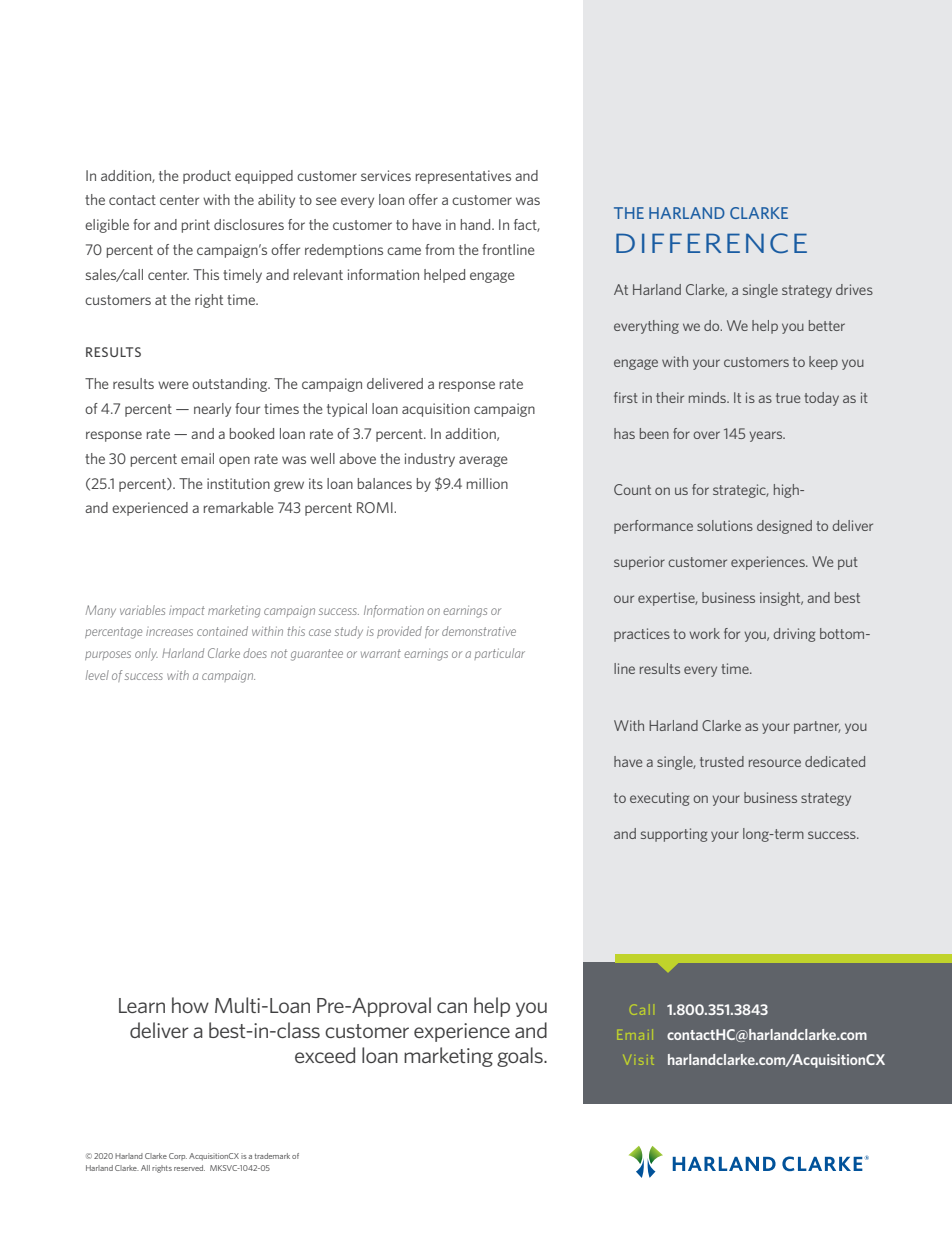 This page has height=1233, width=952. I want to click on hand, so click(477, 224).
